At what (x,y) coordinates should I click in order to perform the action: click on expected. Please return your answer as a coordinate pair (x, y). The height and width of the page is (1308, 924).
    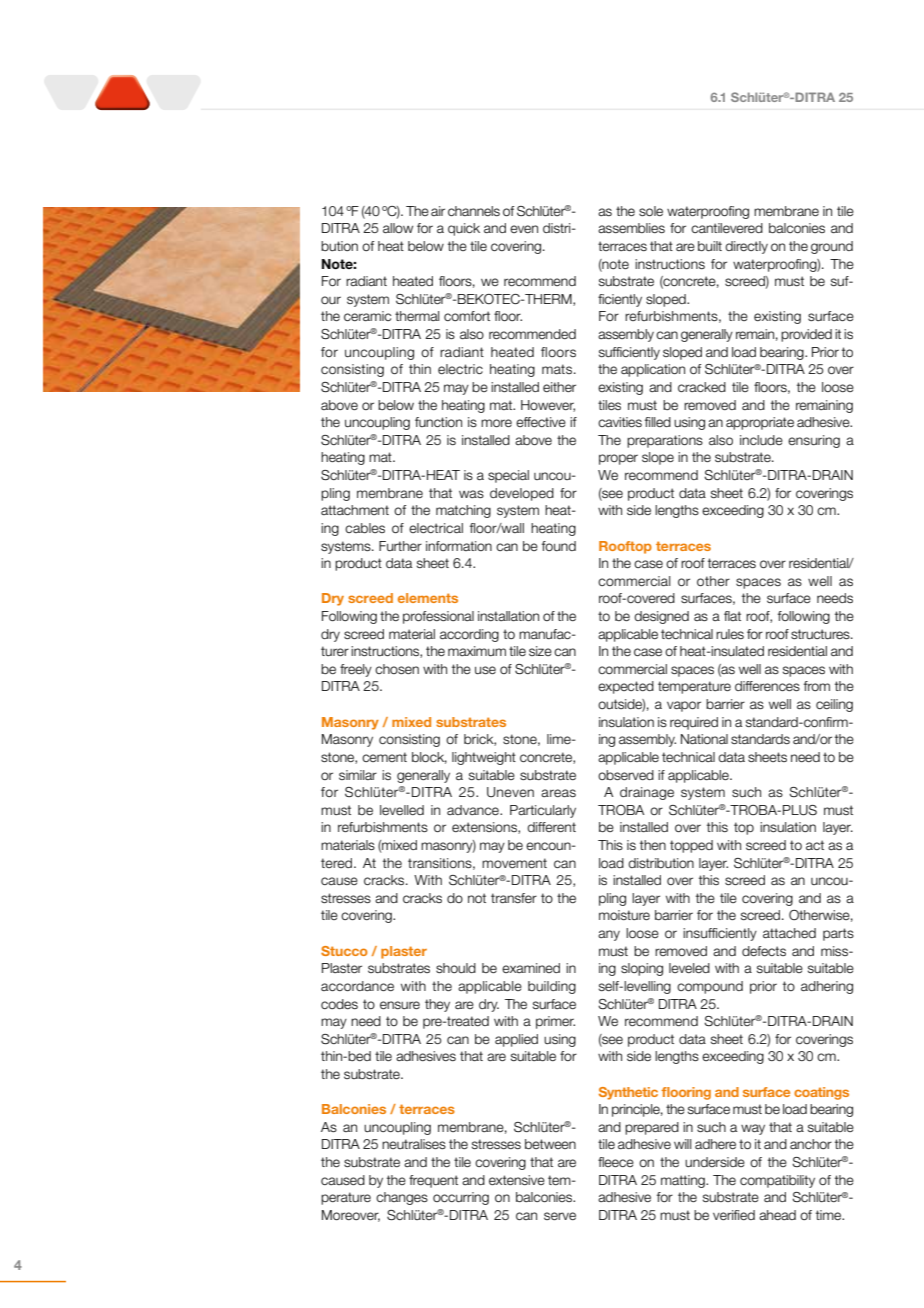
    Looking at the image, I should click on (626, 687).
